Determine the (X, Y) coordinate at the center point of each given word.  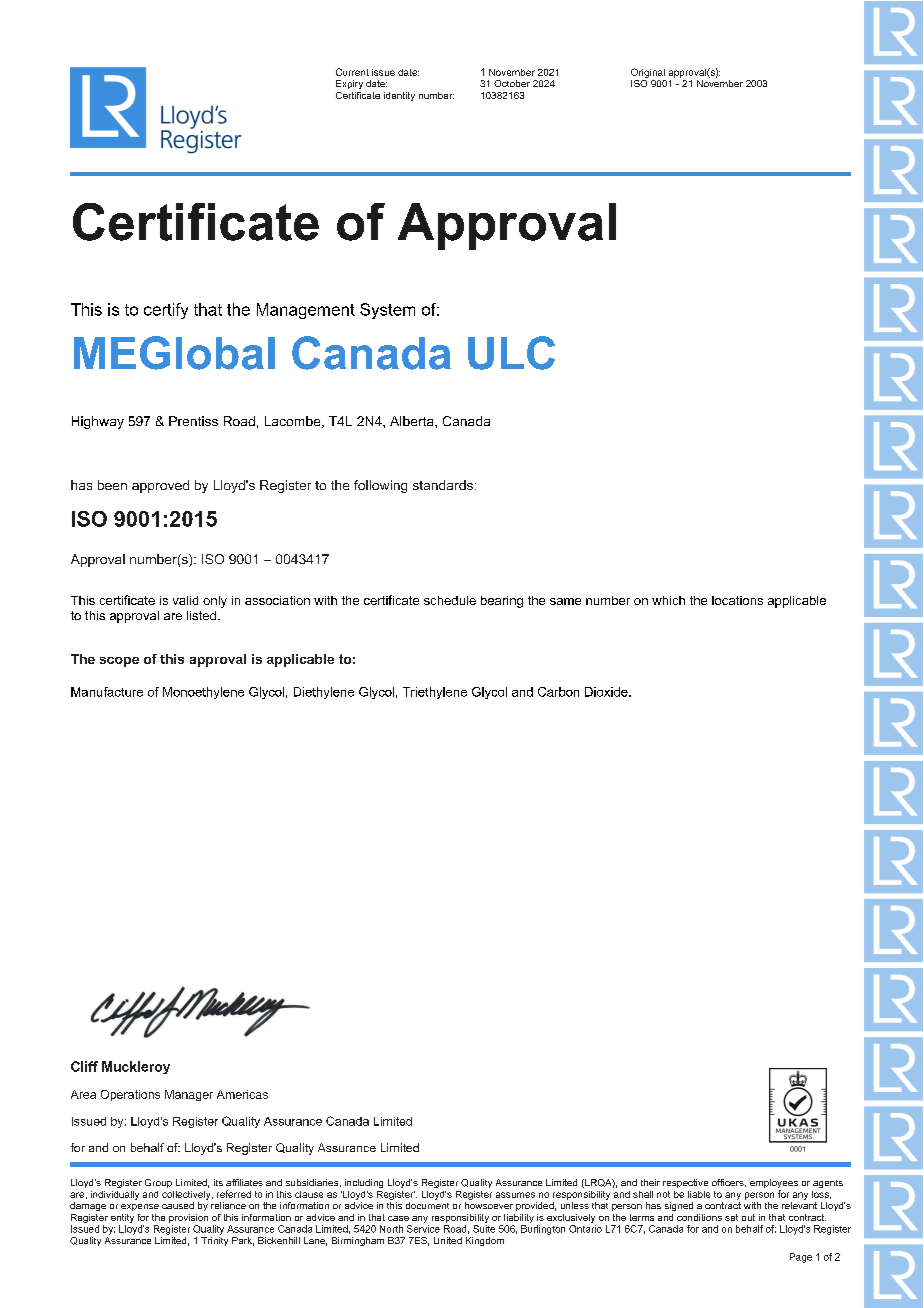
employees (774, 1185)
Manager (189, 1095)
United (448, 1240)
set (731, 1217)
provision (188, 1218)
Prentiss (193, 421)
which (668, 600)
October (512, 83)
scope (119, 662)
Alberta (413, 421)
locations (737, 600)
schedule (450, 600)
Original (648, 73)
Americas (242, 1094)
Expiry (349, 84)
